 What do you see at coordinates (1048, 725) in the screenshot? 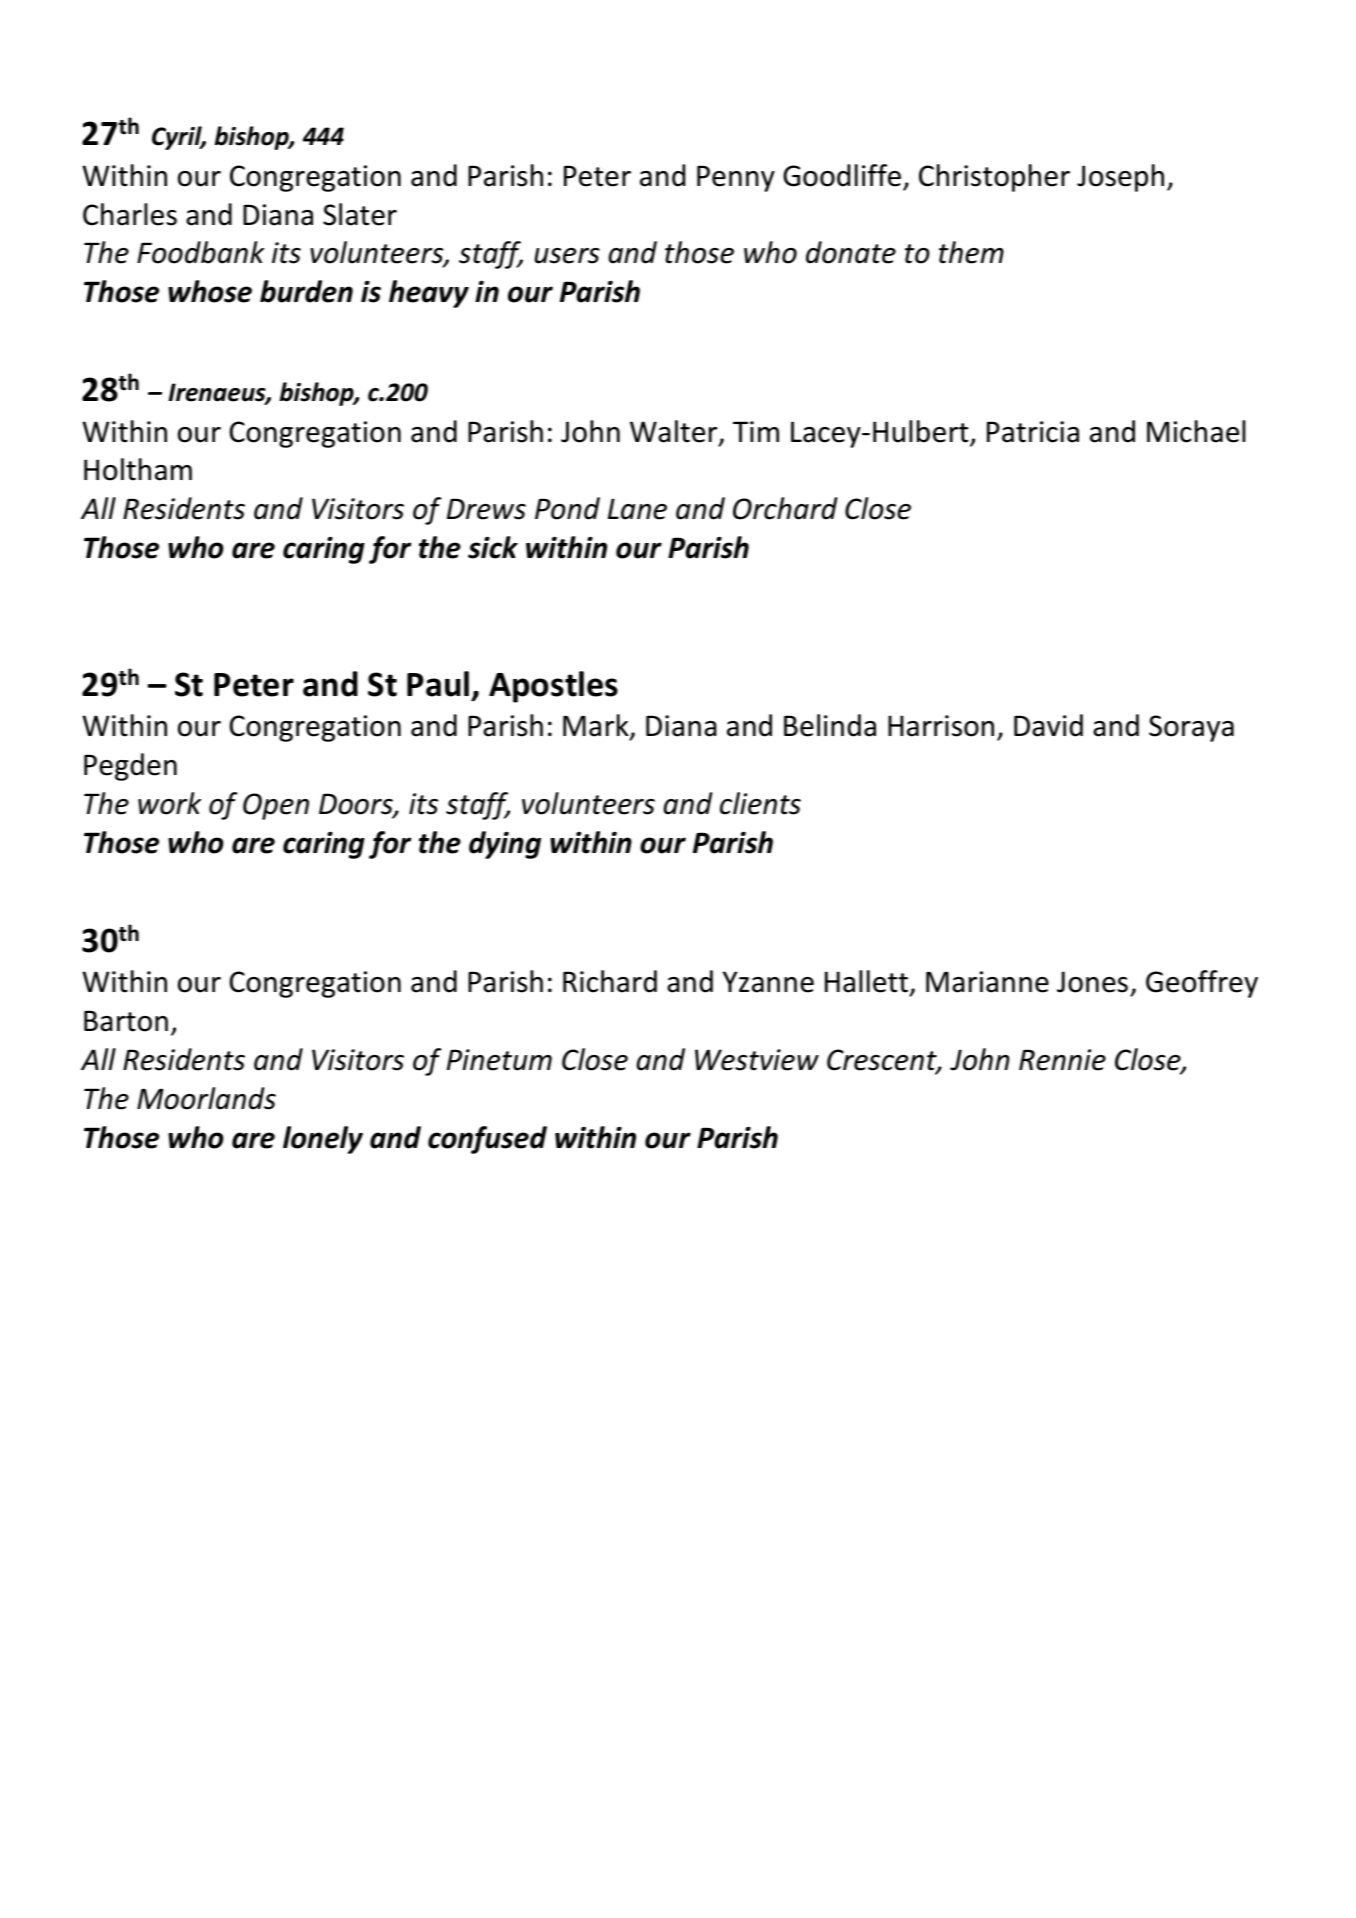
I see `David` at bounding box center [1048, 725].
